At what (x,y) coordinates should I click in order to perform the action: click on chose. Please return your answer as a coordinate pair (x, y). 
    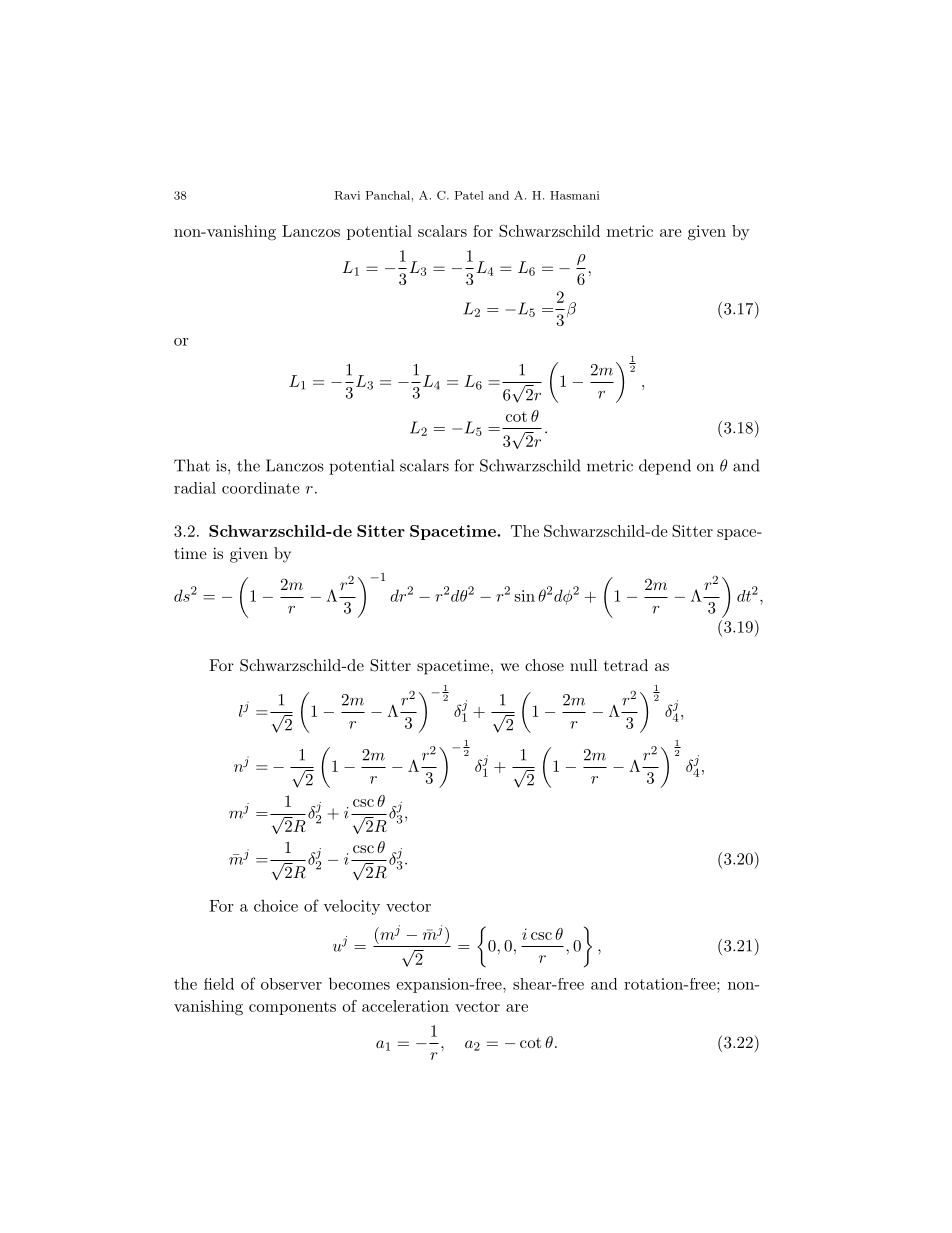
    Looking at the image, I should click on (544, 665).
